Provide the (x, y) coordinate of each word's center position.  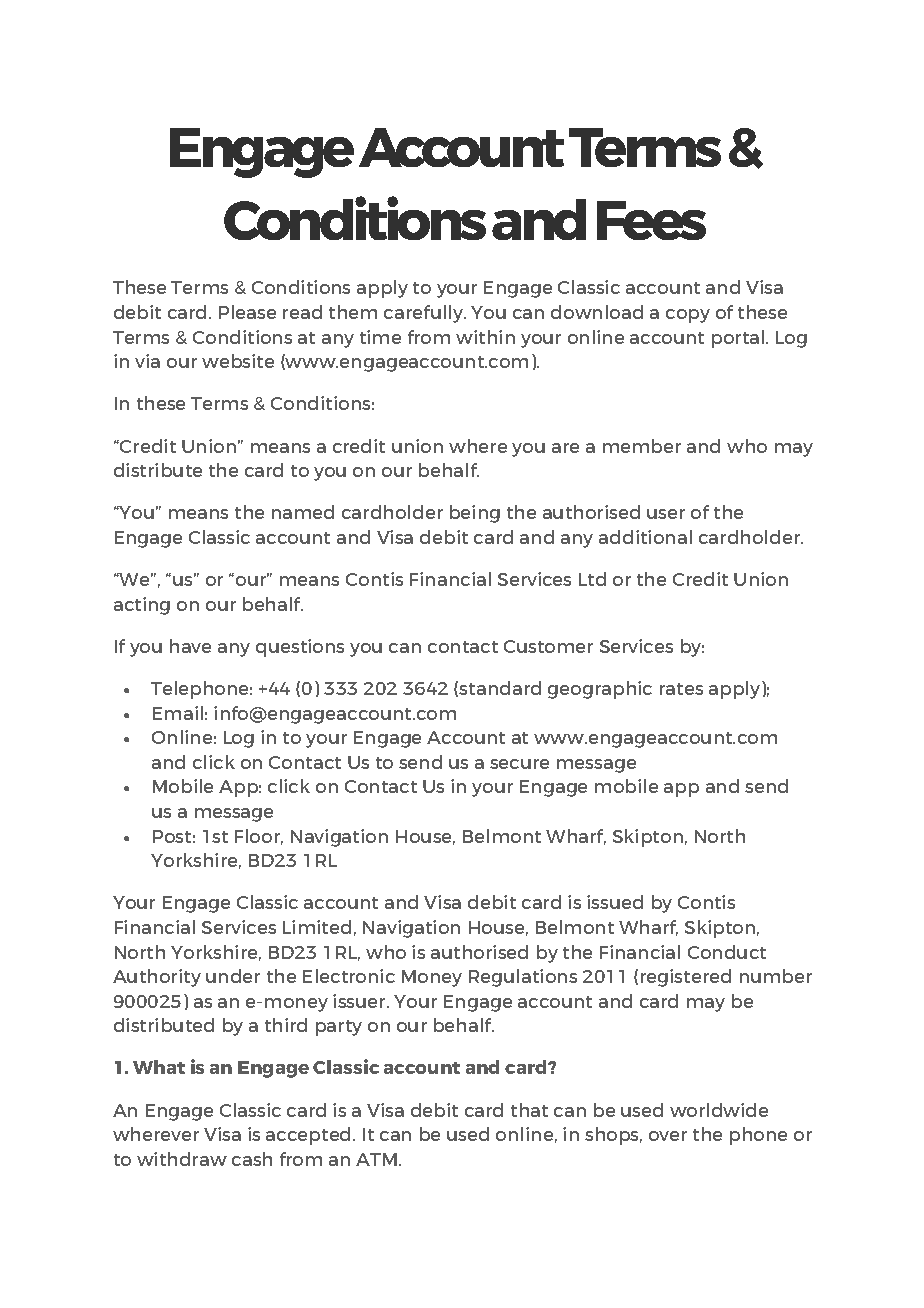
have (190, 646)
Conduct (727, 952)
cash (252, 1159)
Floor (259, 837)
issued (615, 902)
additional (645, 537)
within (485, 337)
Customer (548, 646)
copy (688, 316)
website (238, 361)
